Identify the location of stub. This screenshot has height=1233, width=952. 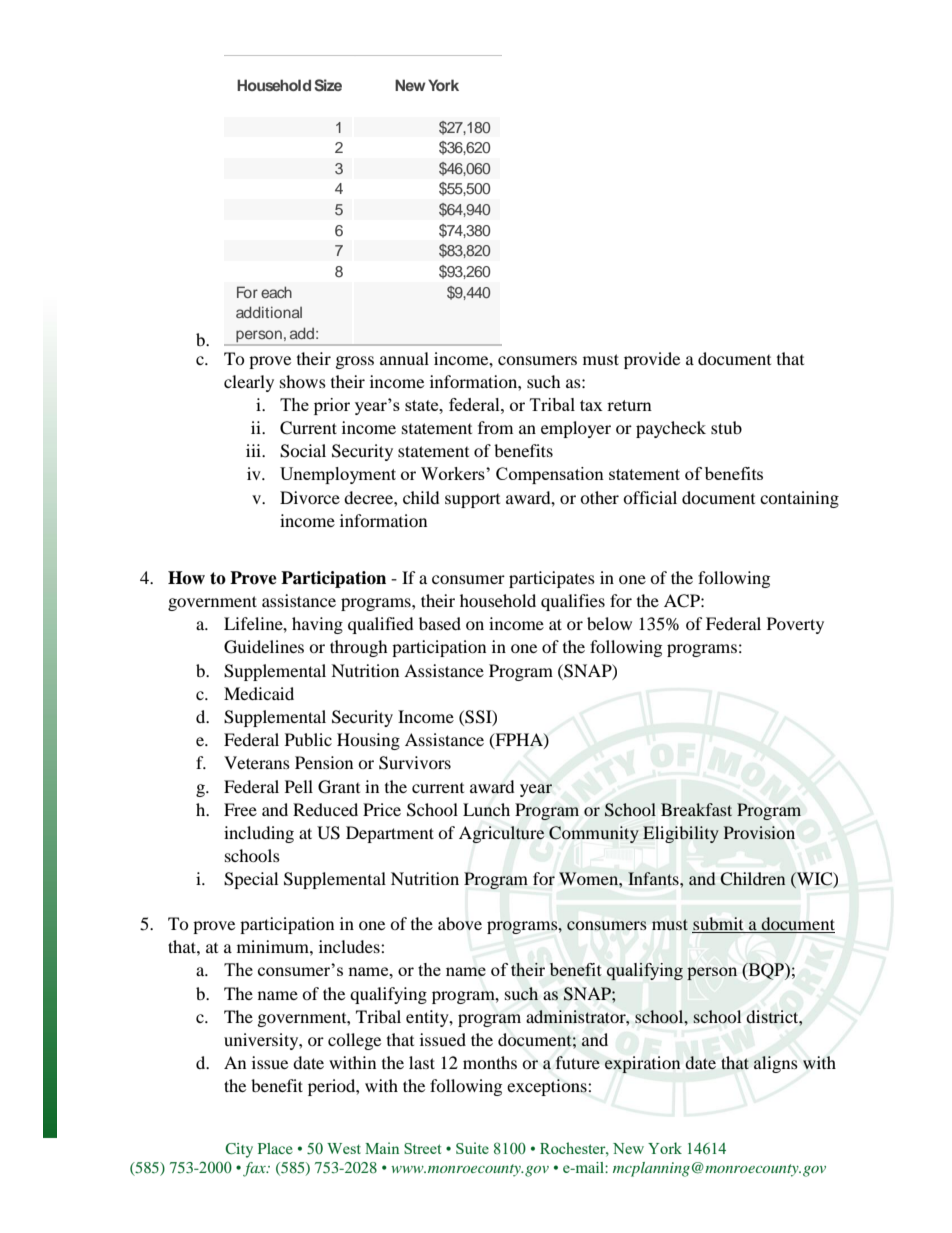
(726, 427).
